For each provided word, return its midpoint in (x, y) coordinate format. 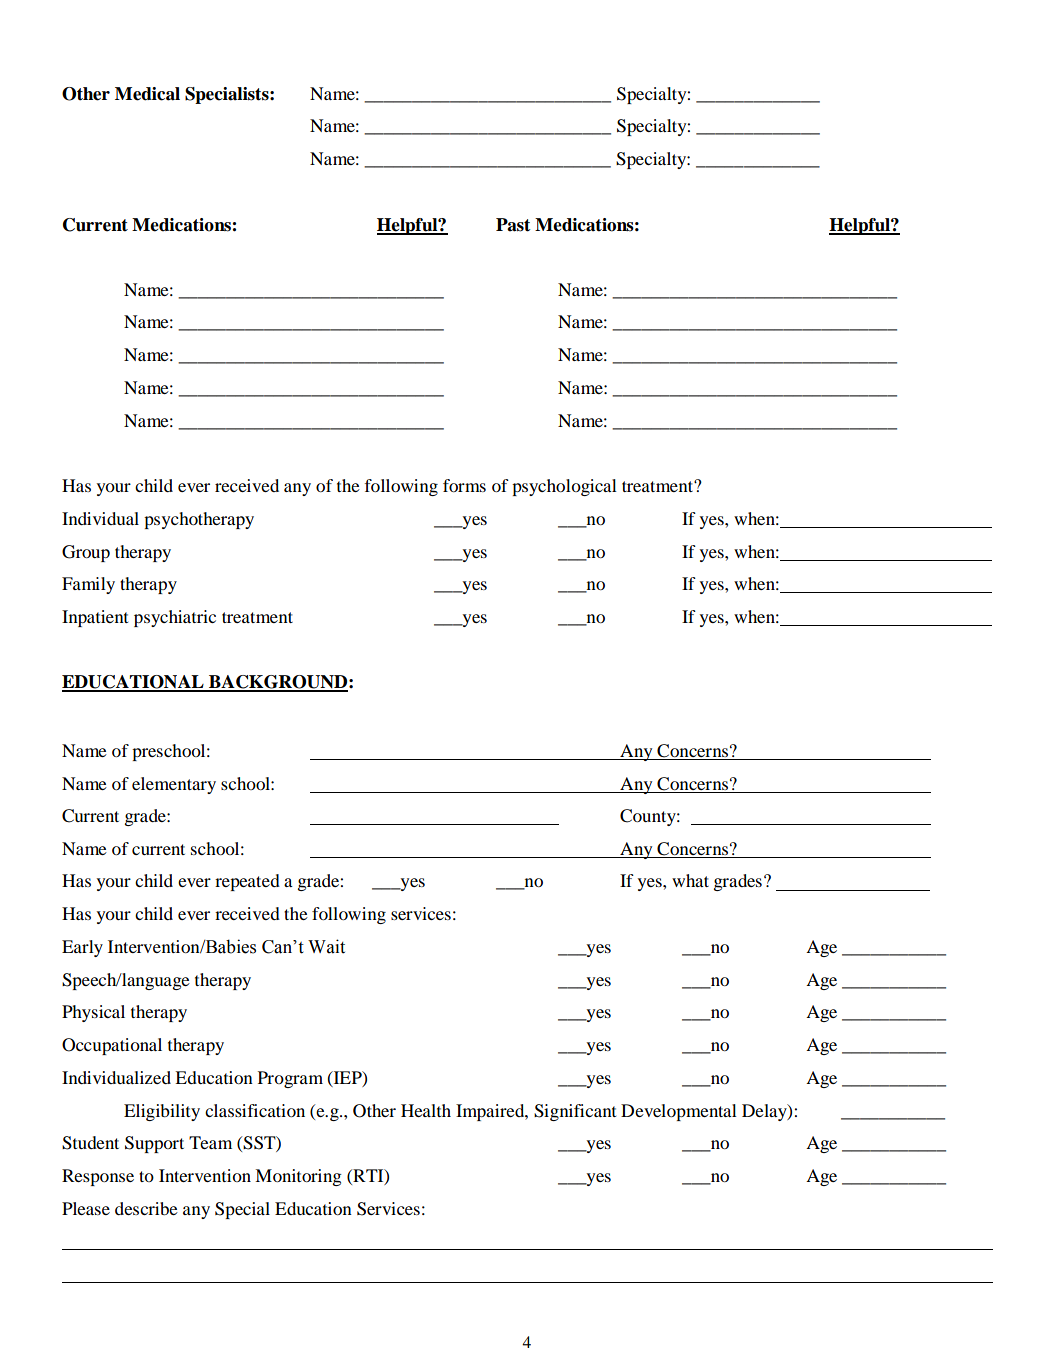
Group (86, 553)
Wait (326, 946)
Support (154, 1144)
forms (464, 485)
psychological (564, 487)
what (690, 880)
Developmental (679, 1112)
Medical (147, 94)
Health (426, 1110)
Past (513, 225)
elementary (174, 785)
